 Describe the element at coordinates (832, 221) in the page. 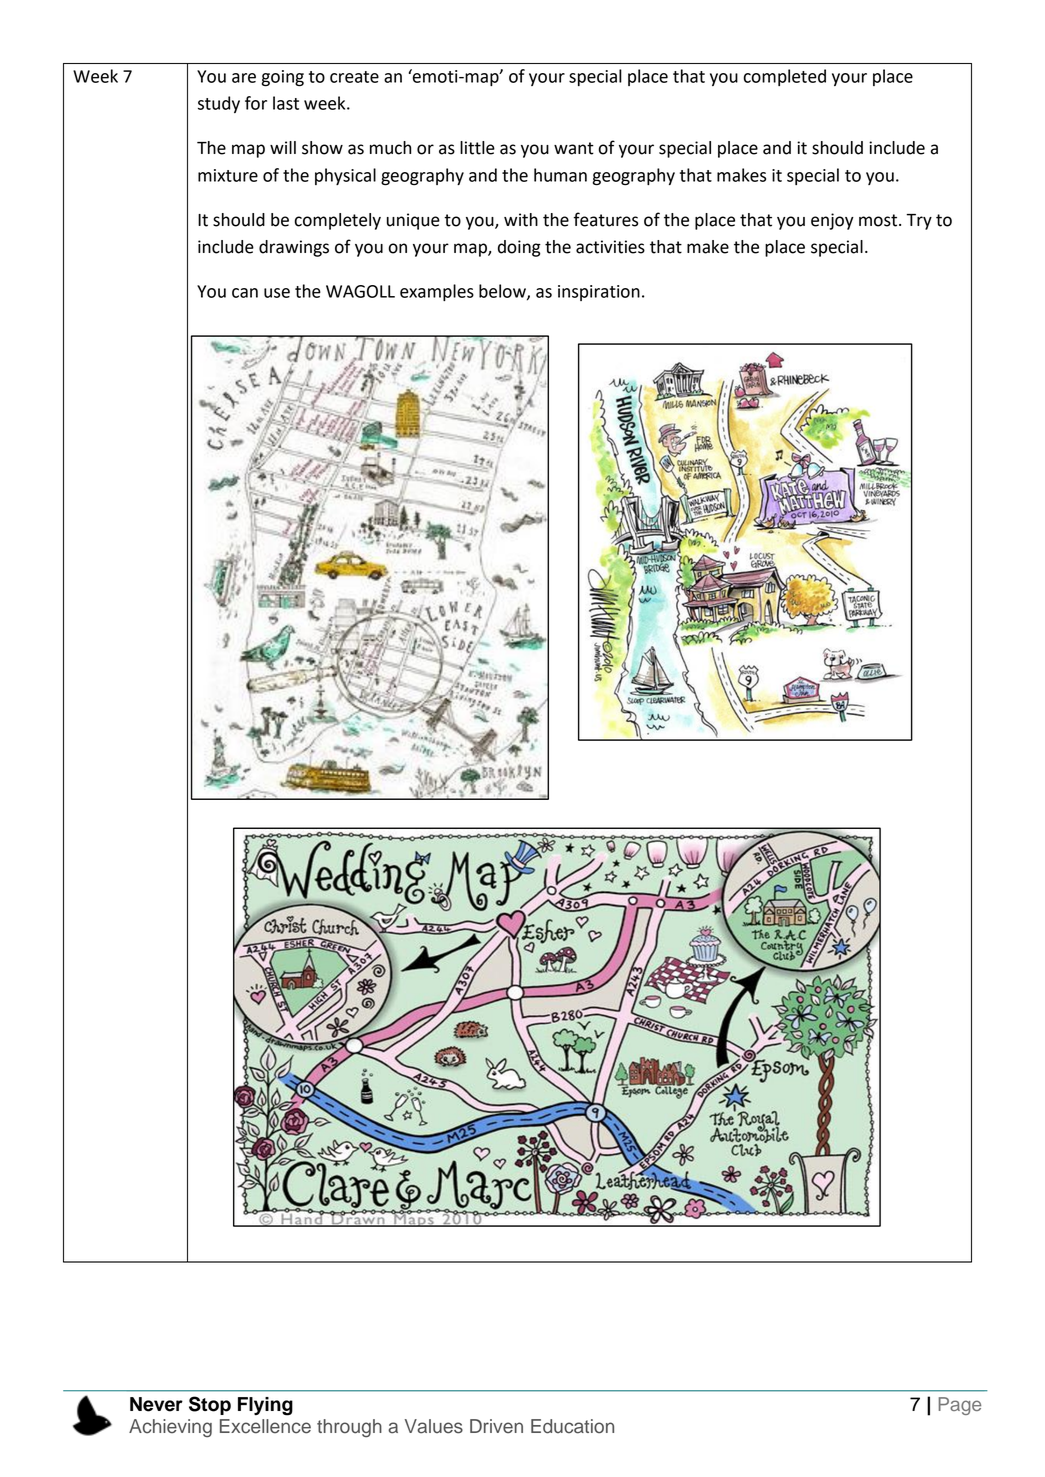

I see `enjoy` at that location.
